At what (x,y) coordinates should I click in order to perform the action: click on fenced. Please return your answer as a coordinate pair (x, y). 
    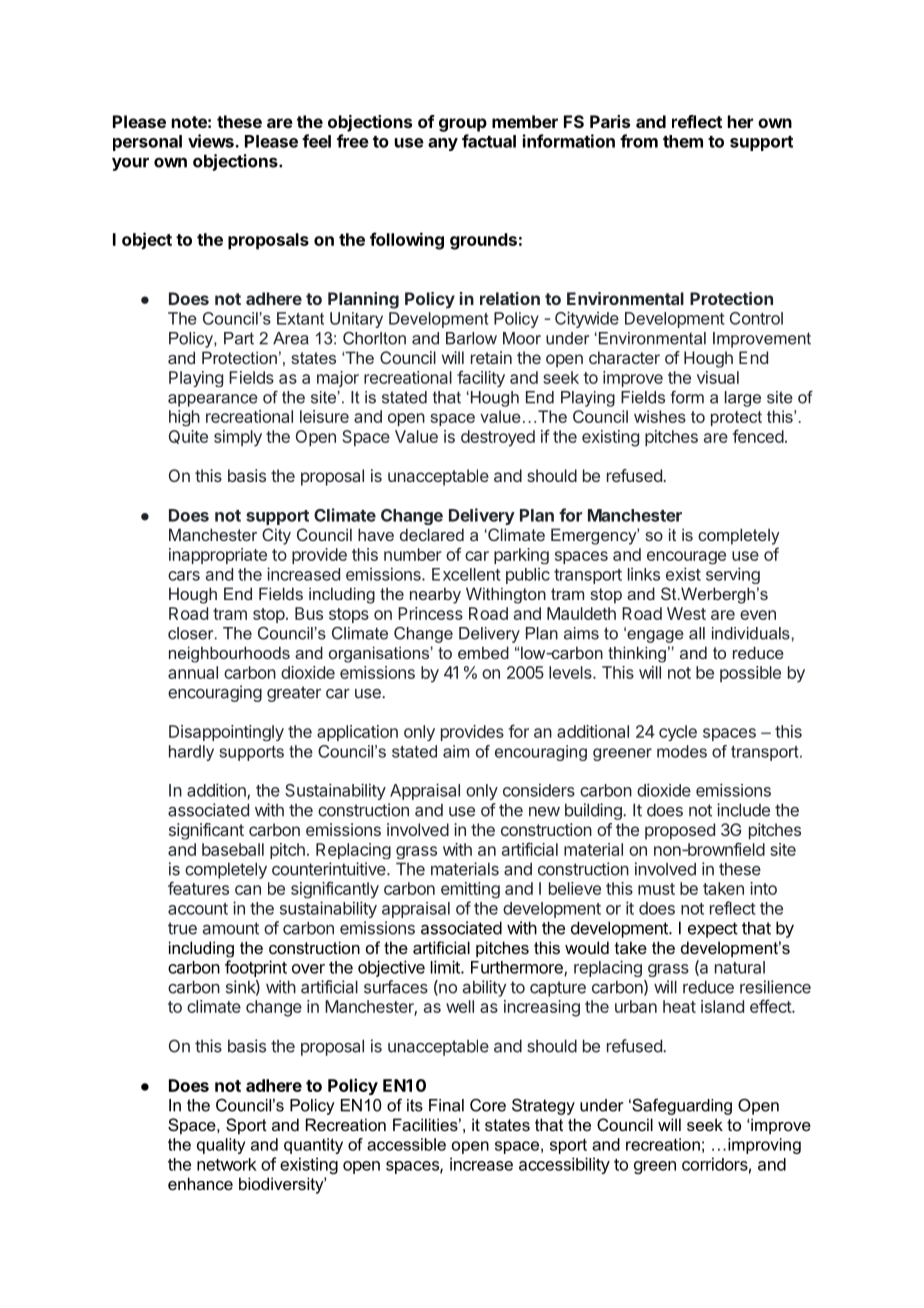
    Looking at the image, I should click on (758, 436).
